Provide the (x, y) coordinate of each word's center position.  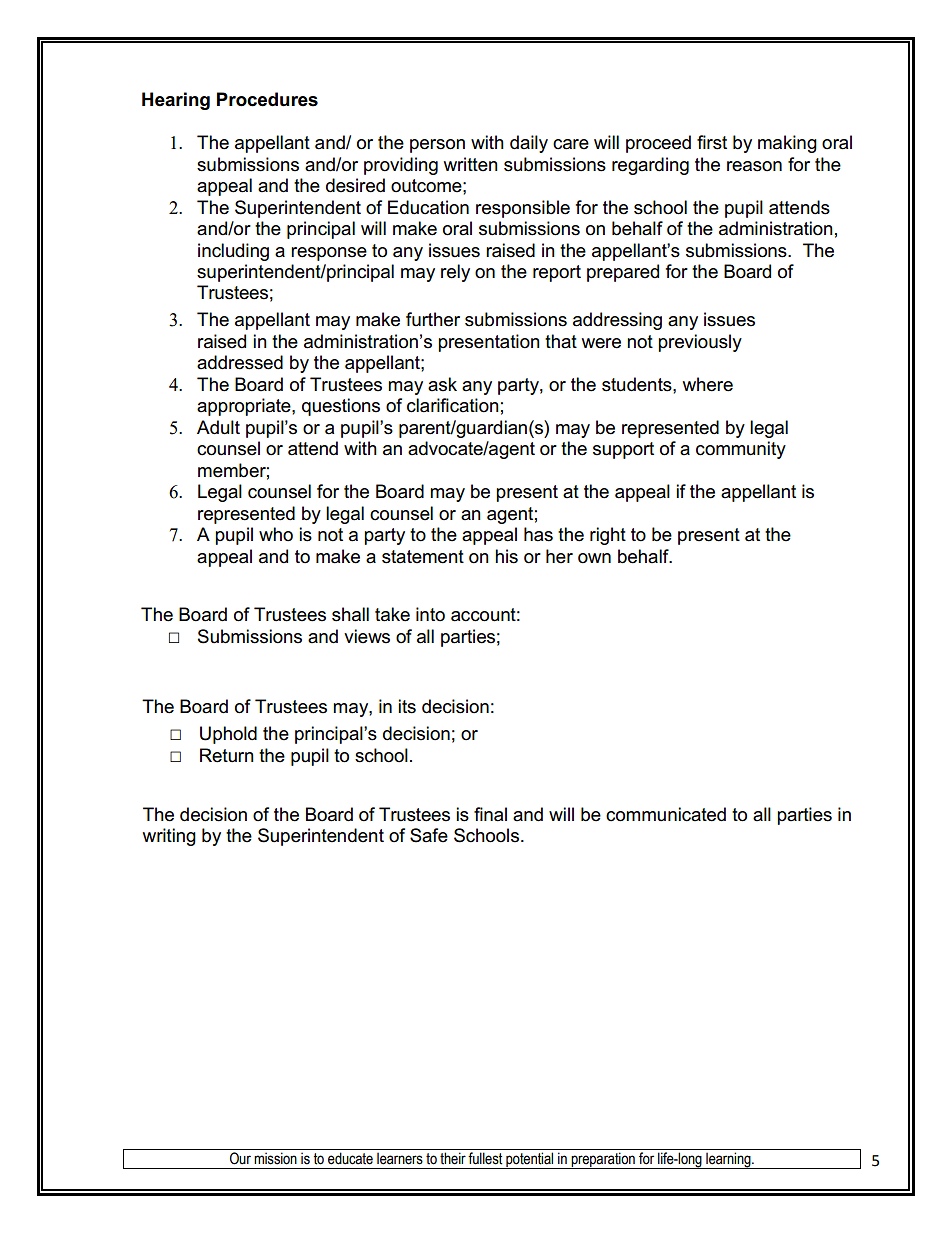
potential (530, 1160)
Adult (218, 427)
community (741, 450)
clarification (453, 405)
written (471, 164)
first (712, 142)
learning (728, 1160)
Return (227, 755)
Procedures (267, 99)
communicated (666, 814)
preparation (603, 1160)
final (490, 814)
